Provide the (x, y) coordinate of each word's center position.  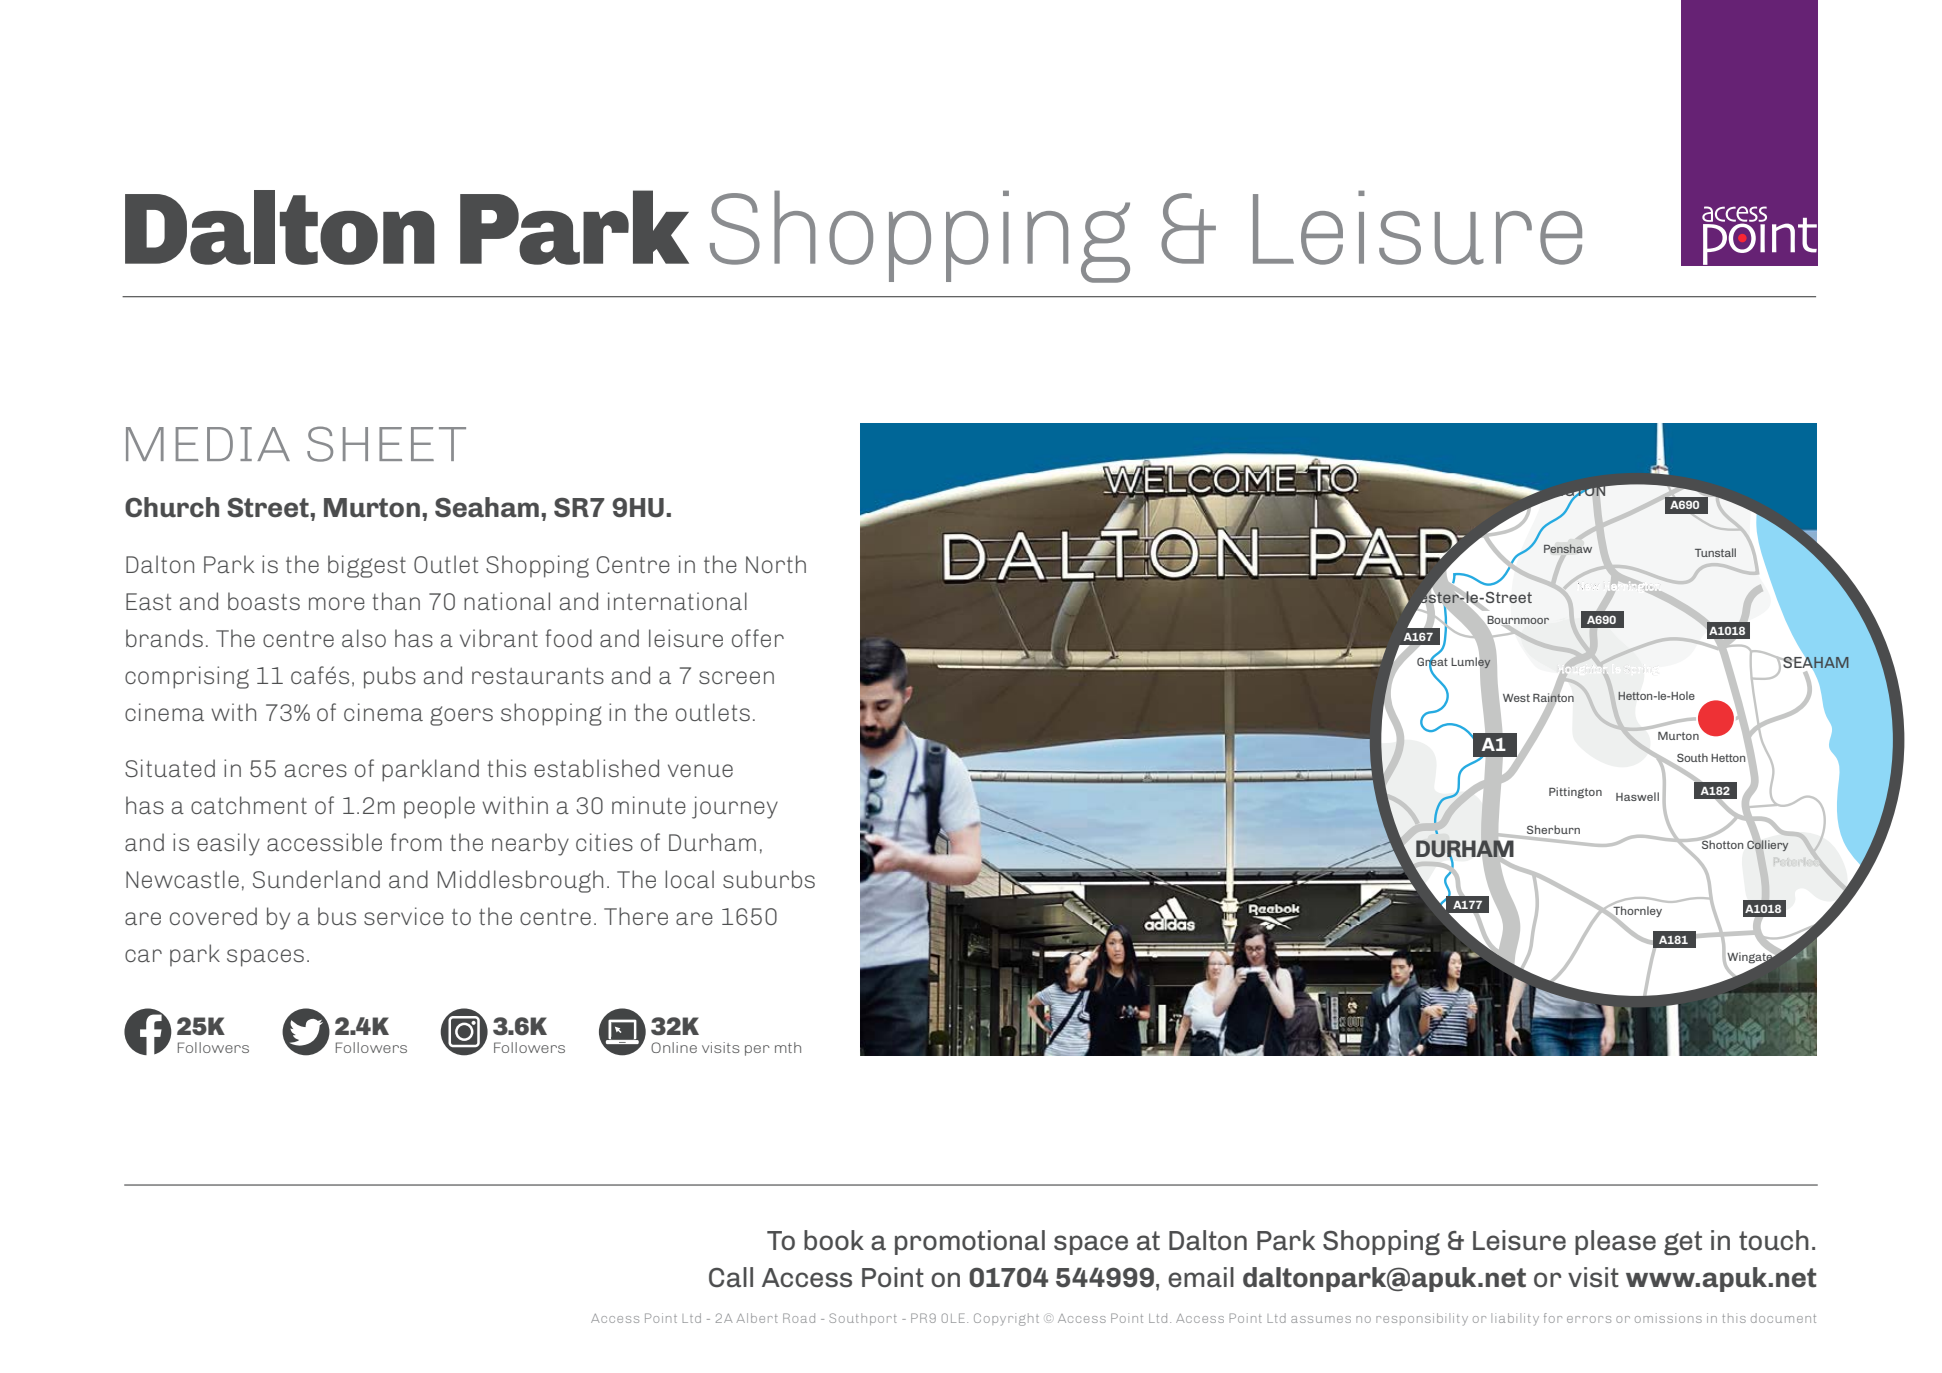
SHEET (386, 444)
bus (337, 916)
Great (1432, 661)
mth (788, 1047)
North (776, 564)
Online (674, 1047)
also (364, 638)
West (1516, 698)
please (1615, 1242)
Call (731, 1277)
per (757, 1050)
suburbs (769, 879)
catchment (249, 805)
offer (758, 638)
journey (735, 807)
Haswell (1637, 796)
